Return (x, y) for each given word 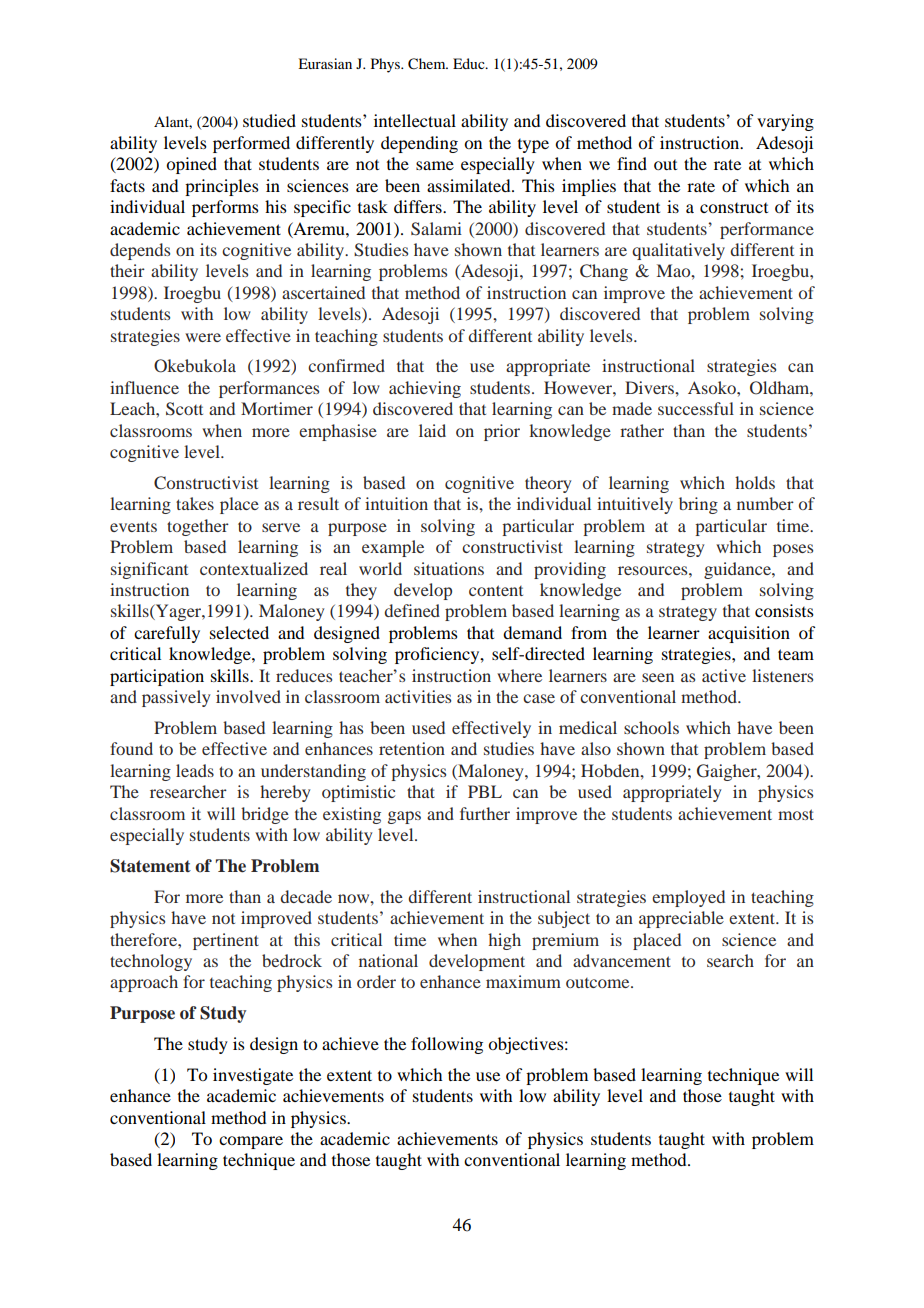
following (447, 1045)
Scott (184, 409)
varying (785, 122)
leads (195, 770)
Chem (428, 64)
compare (251, 1142)
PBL (485, 791)
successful (696, 408)
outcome (599, 983)
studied (269, 120)
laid (432, 430)
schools (651, 727)
